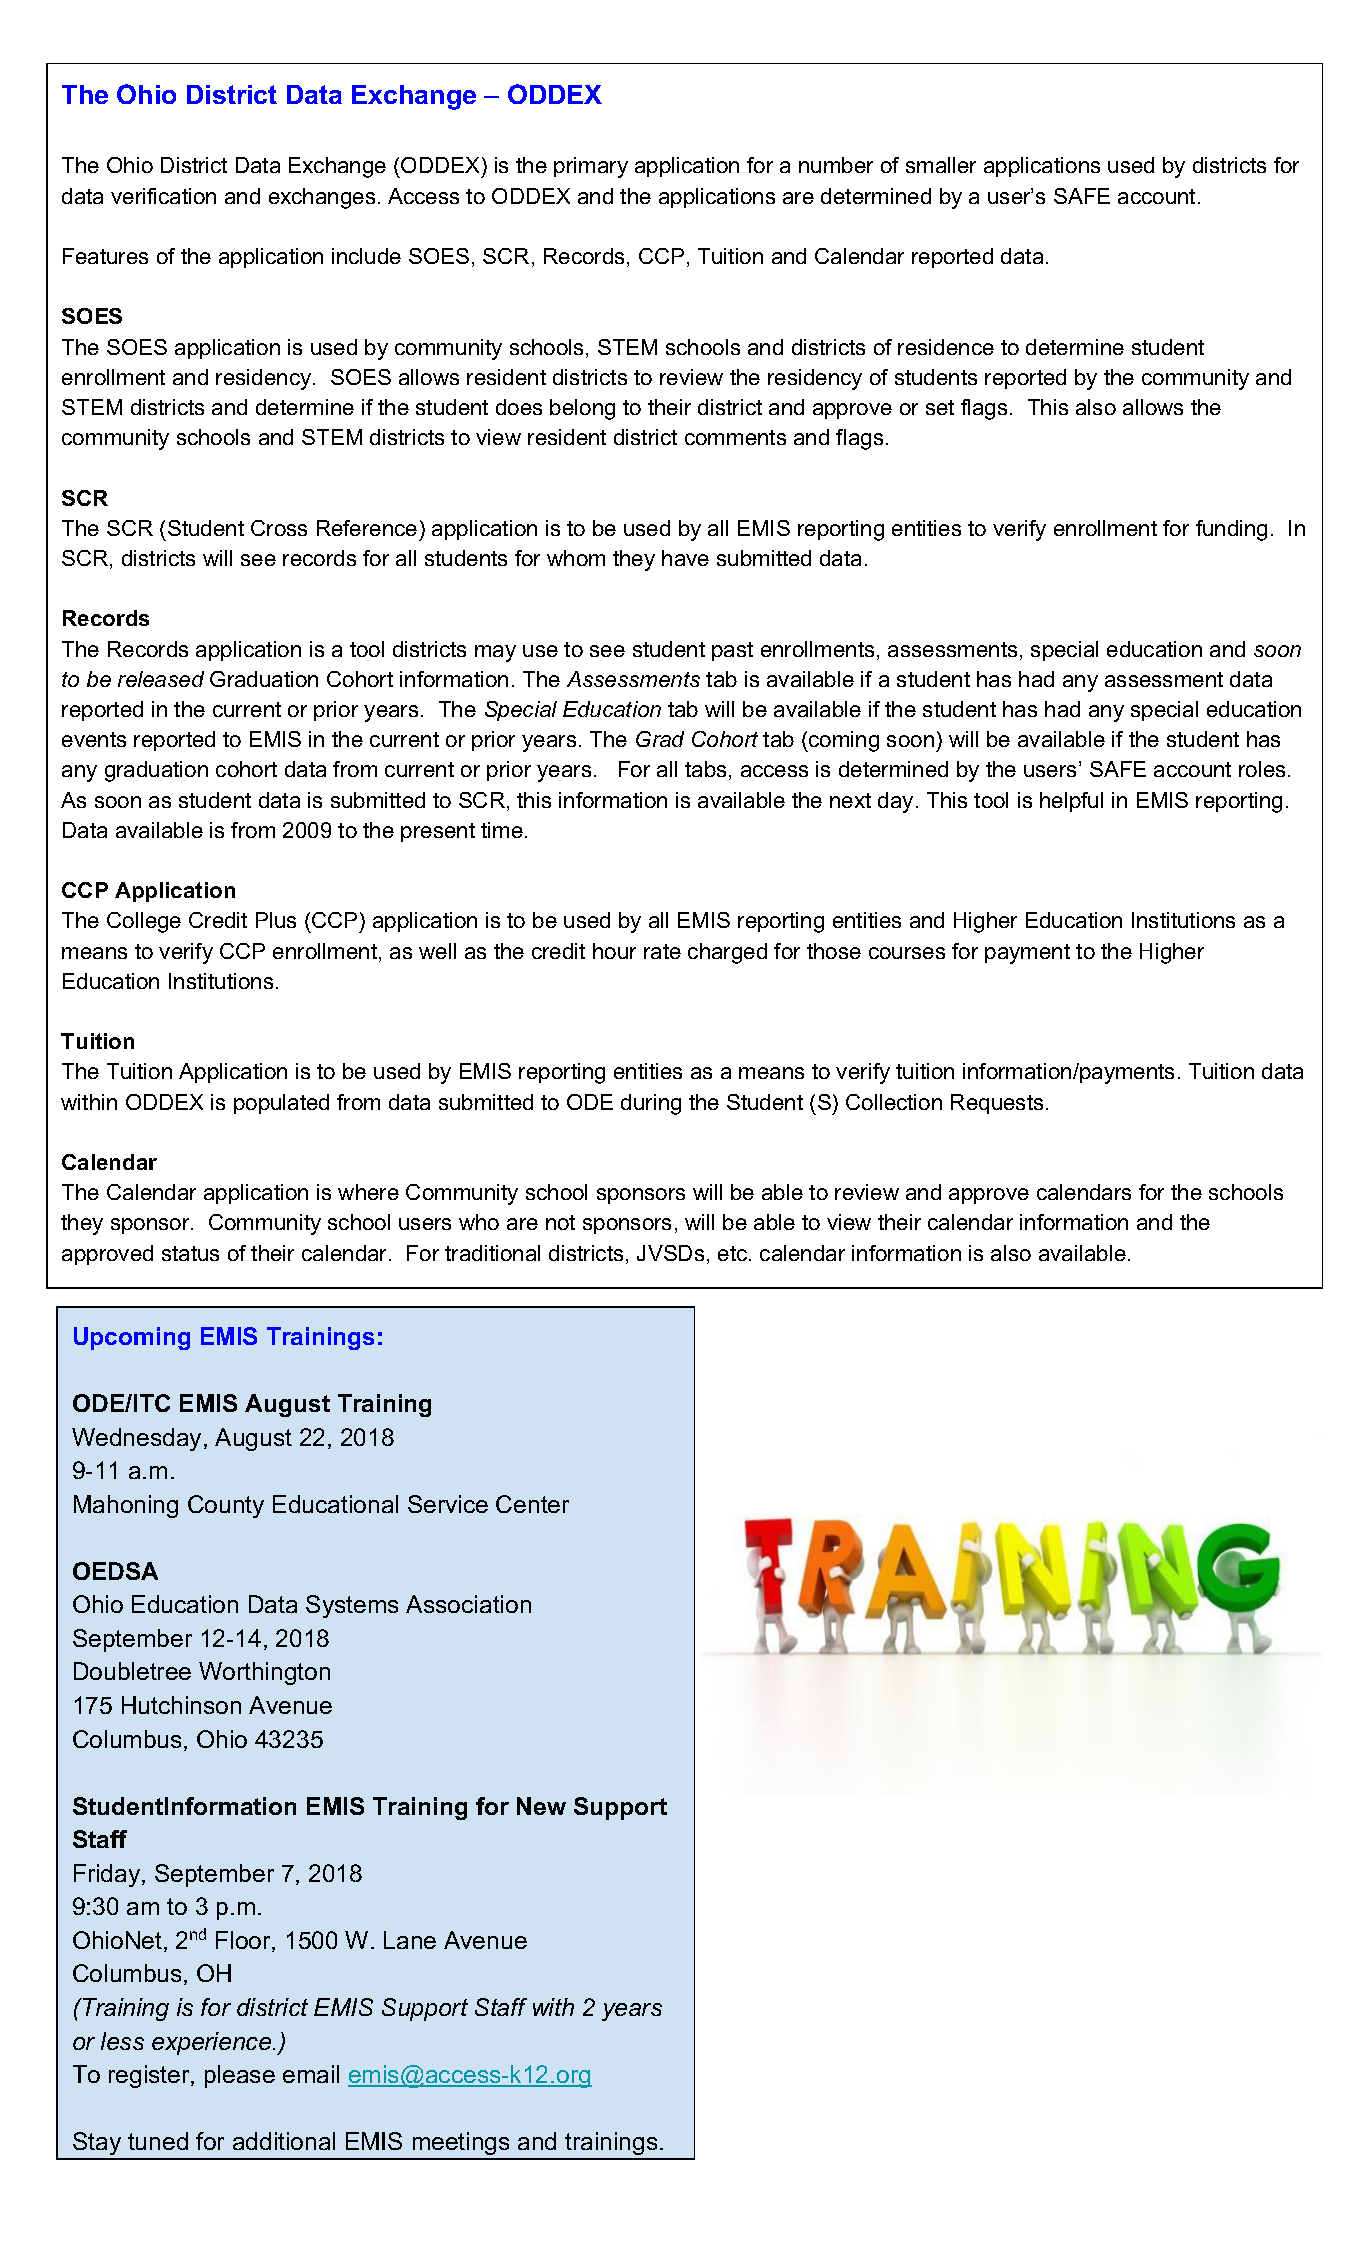 This screenshot has width=1369, height=2255. What do you see at coordinates (941, 165) in the screenshot?
I see `smaller` at bounding box center [941, 165].
